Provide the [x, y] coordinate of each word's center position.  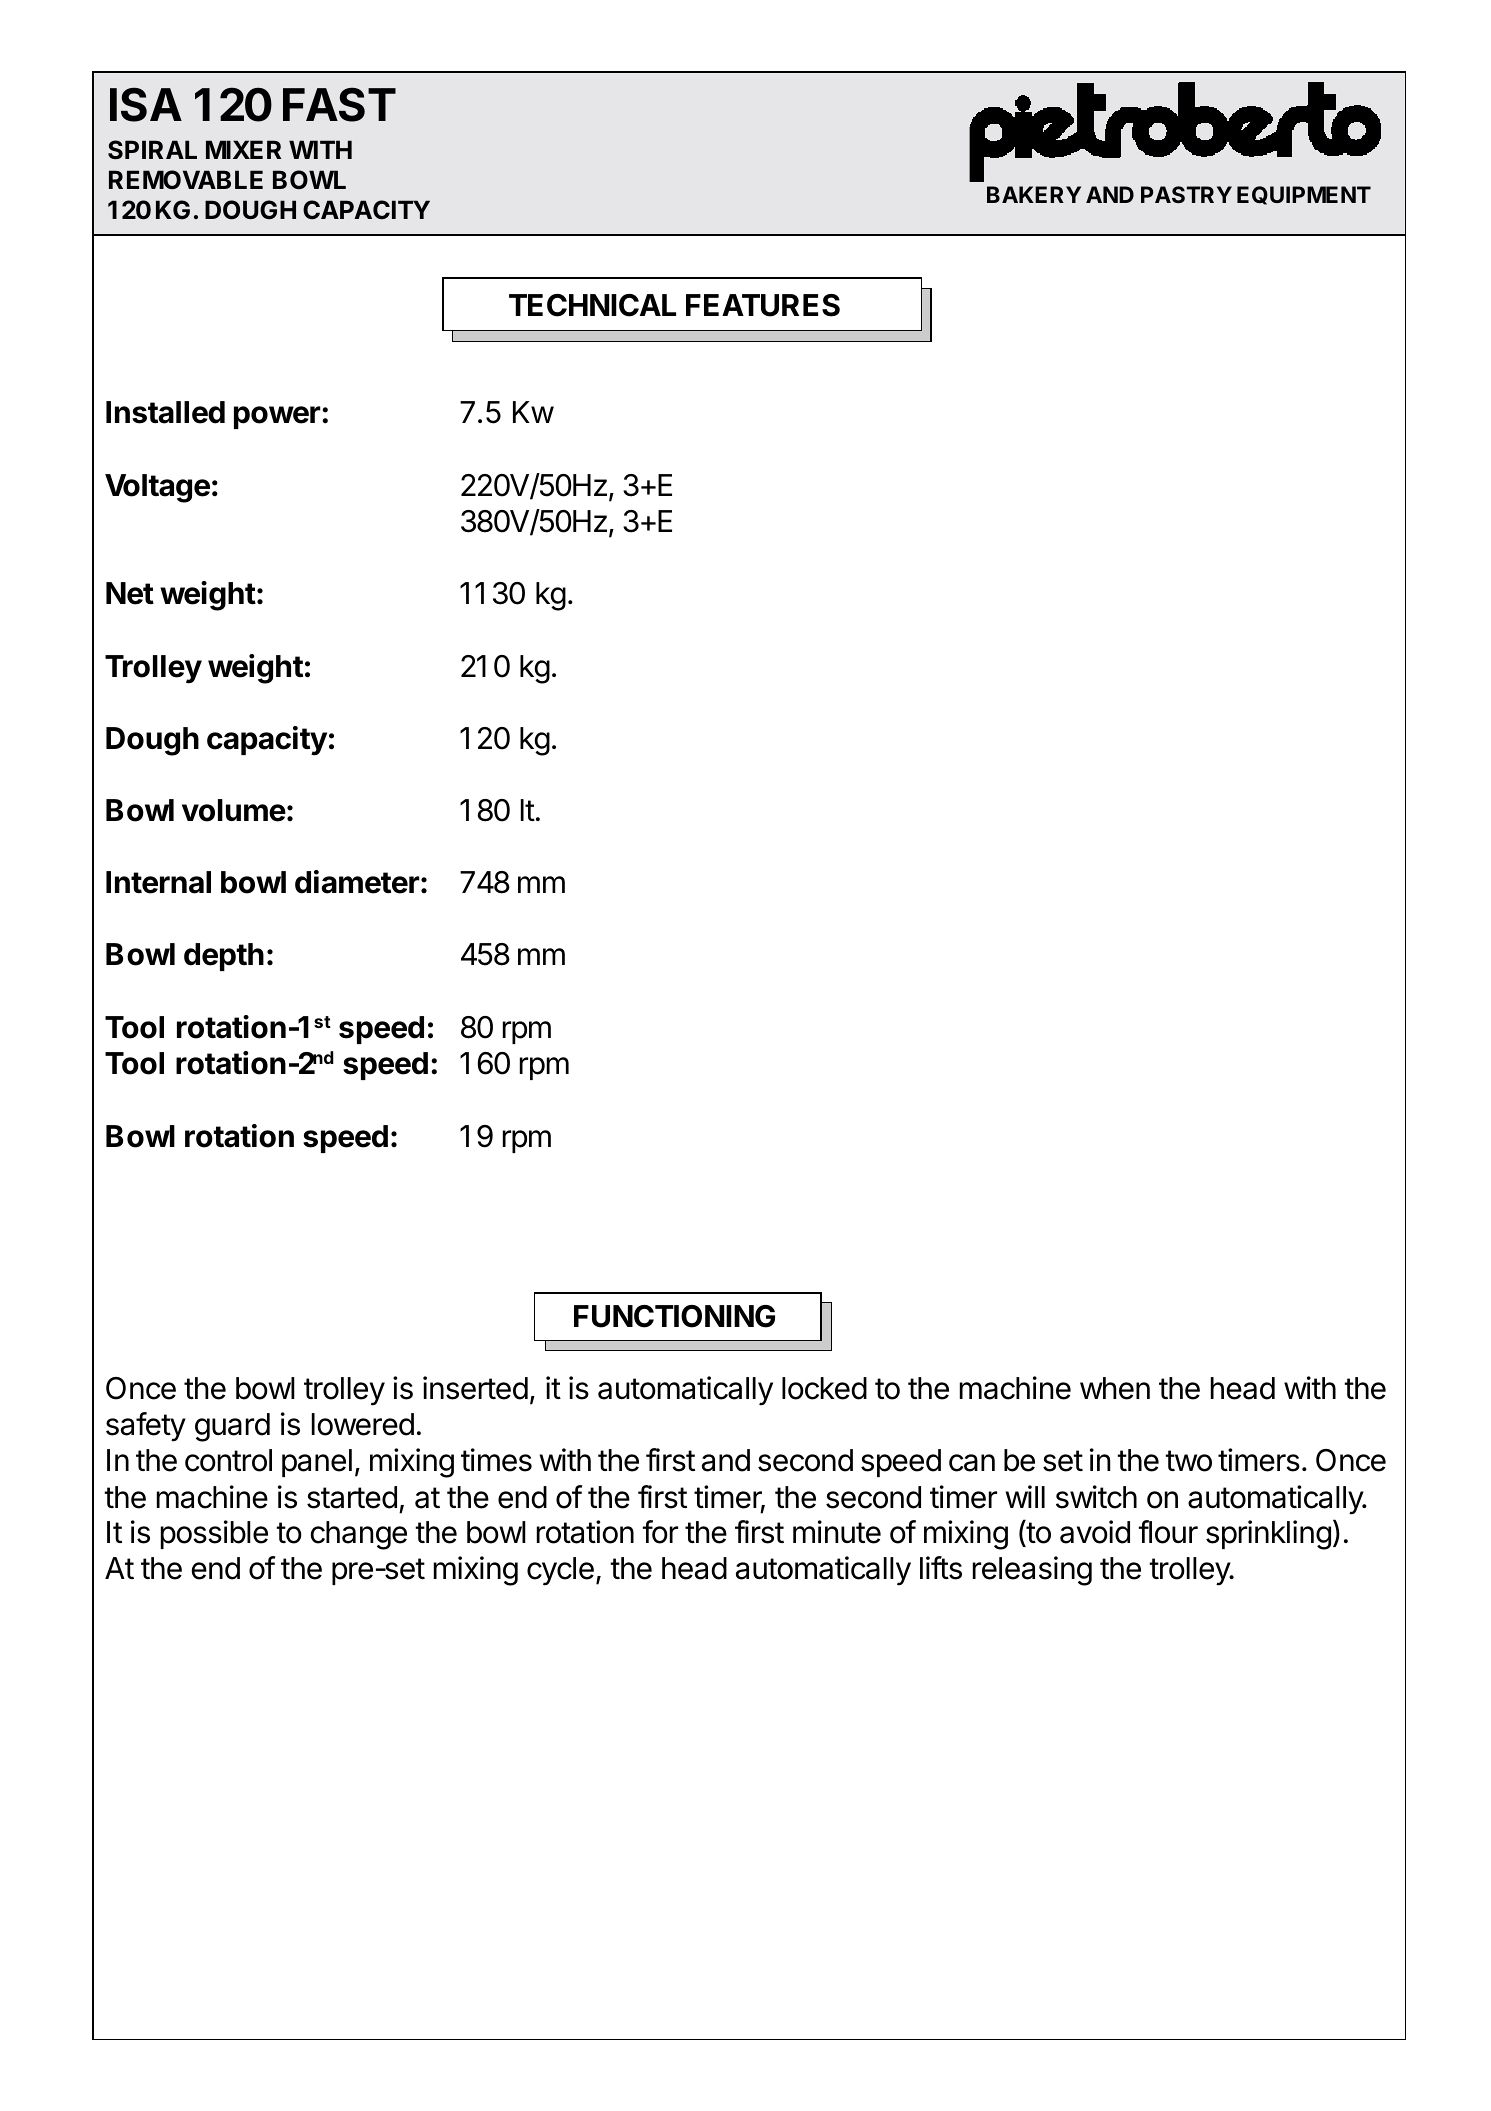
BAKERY [1034, 194]
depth [224, 957]
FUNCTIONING [674, 1316]
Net [130, 593]
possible [214, 1534]
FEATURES [763, 305]
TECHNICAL [592, 305]
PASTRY [1186, 195]
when [1115, 1388]
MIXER [243, 149]
